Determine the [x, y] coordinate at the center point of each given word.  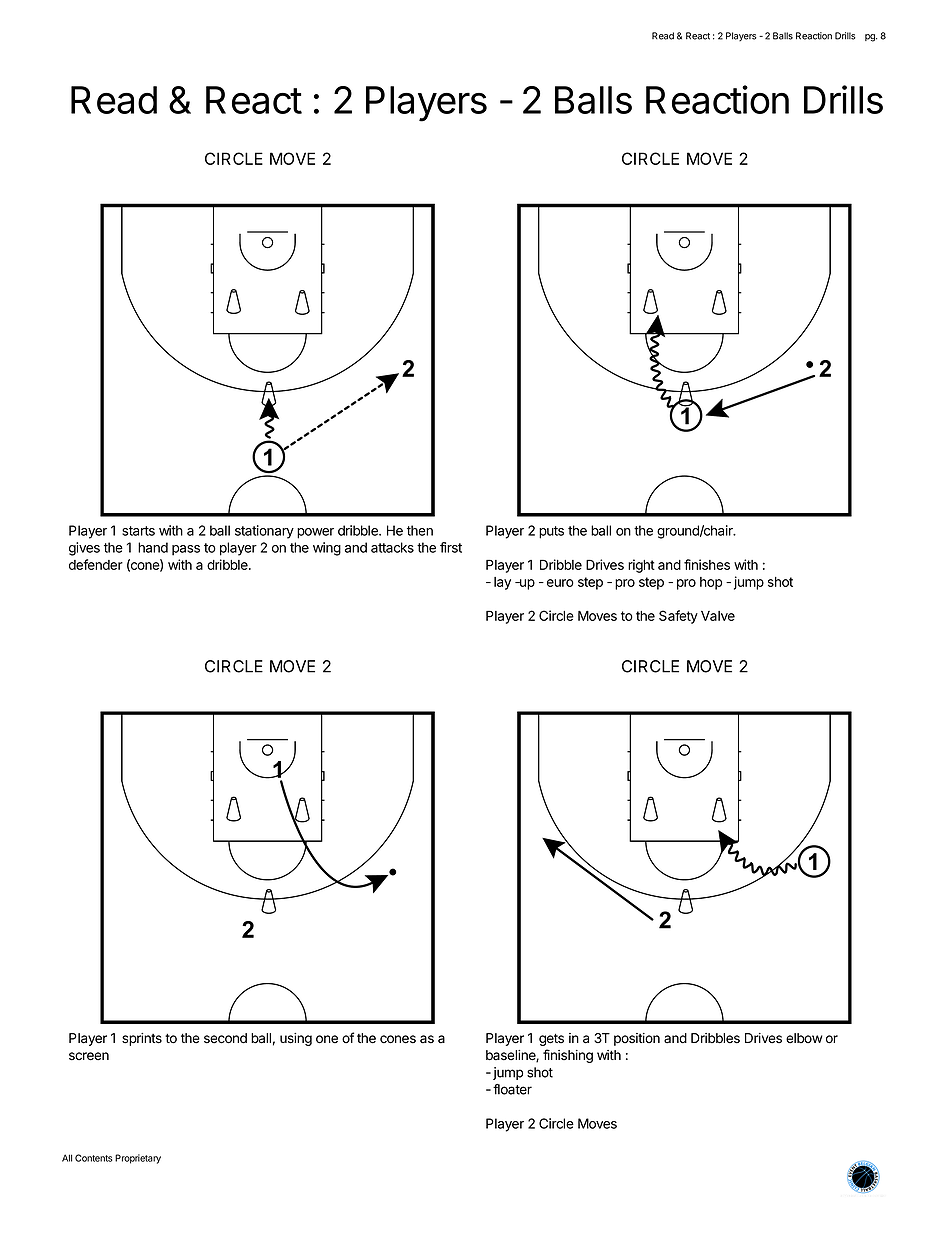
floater [512, 1089]
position [637, 1039]
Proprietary [138, 1159]
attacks [392, 547]
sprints [142, 1039]
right [641, 566]
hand [153, 547]
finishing [568, 1056]
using [296, 1039]
